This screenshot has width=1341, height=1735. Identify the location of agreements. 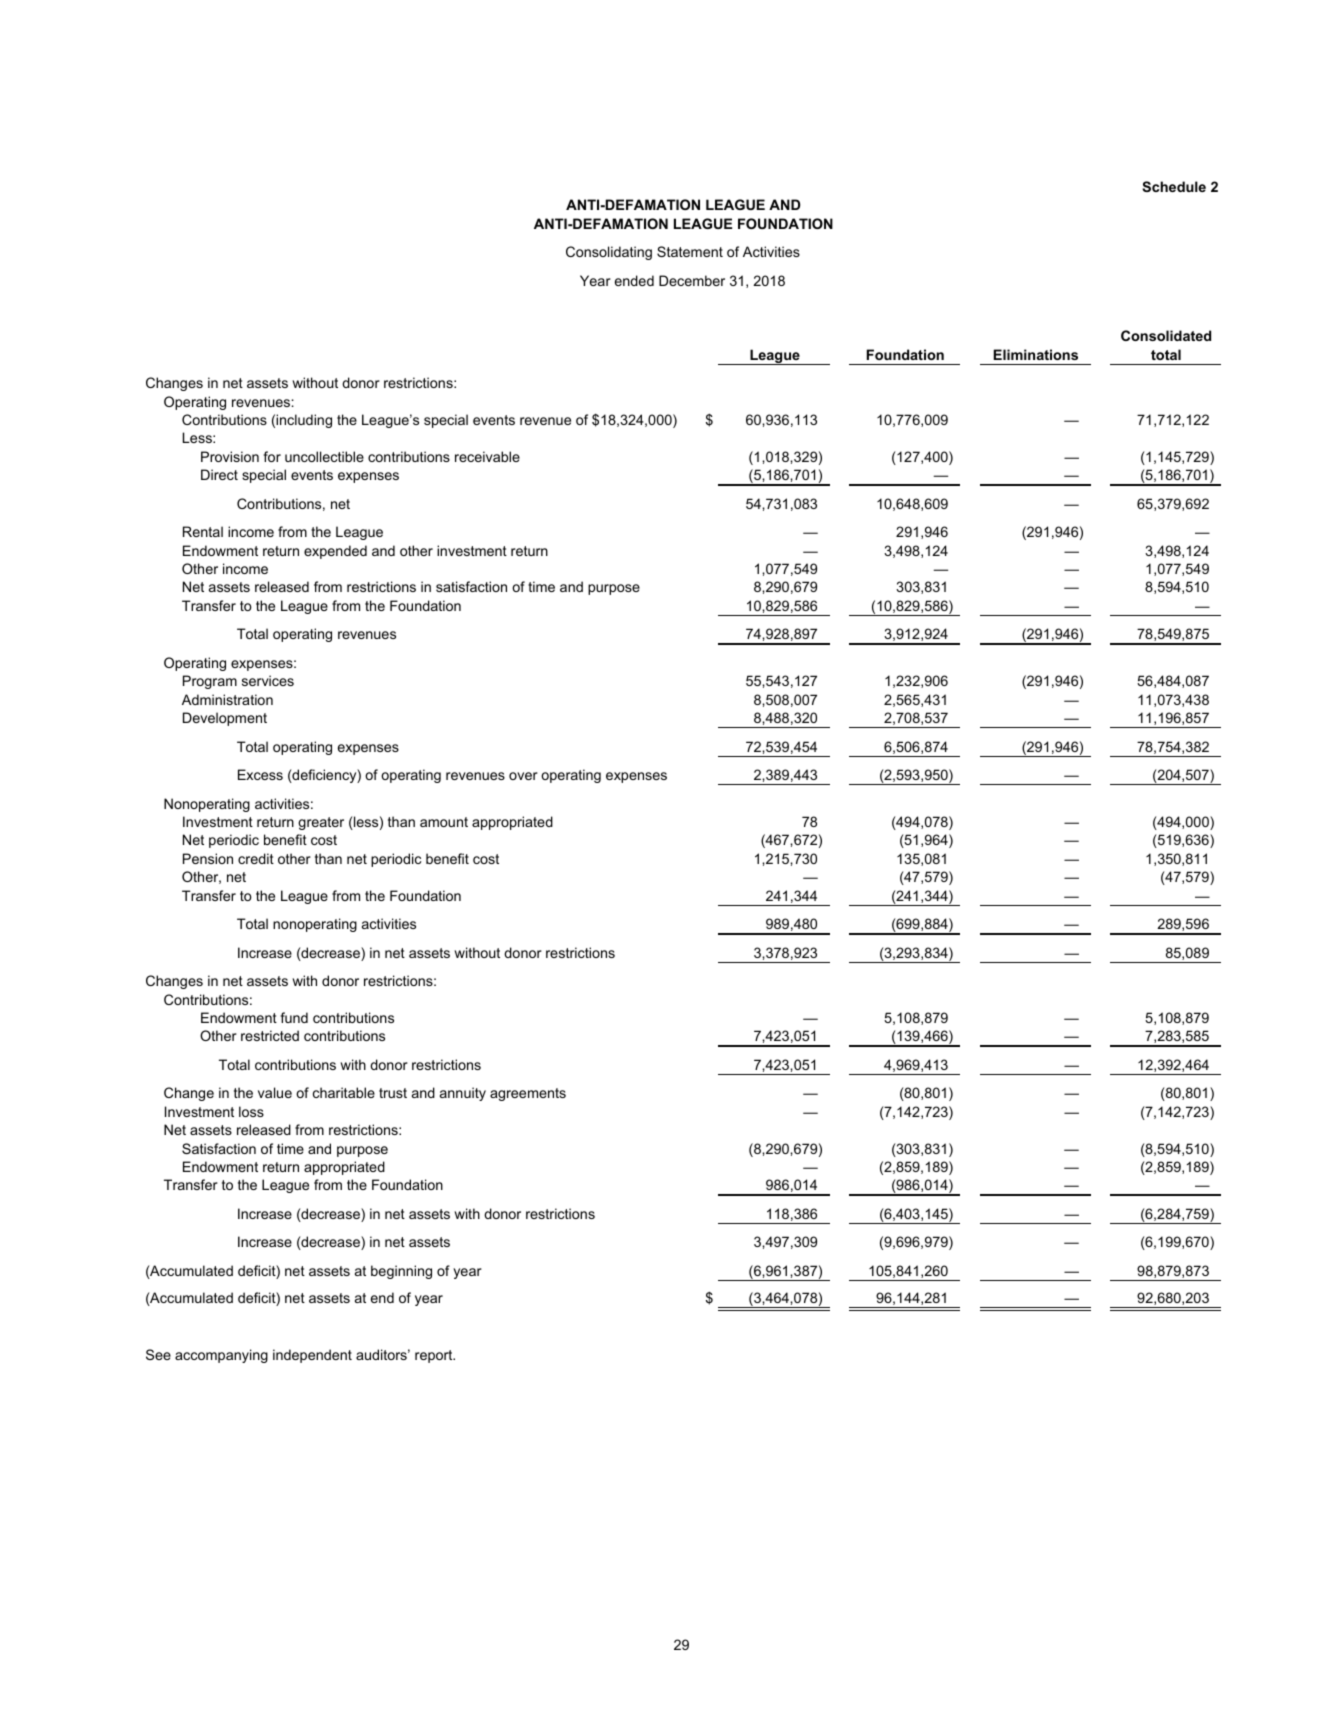
(528, 1094).
